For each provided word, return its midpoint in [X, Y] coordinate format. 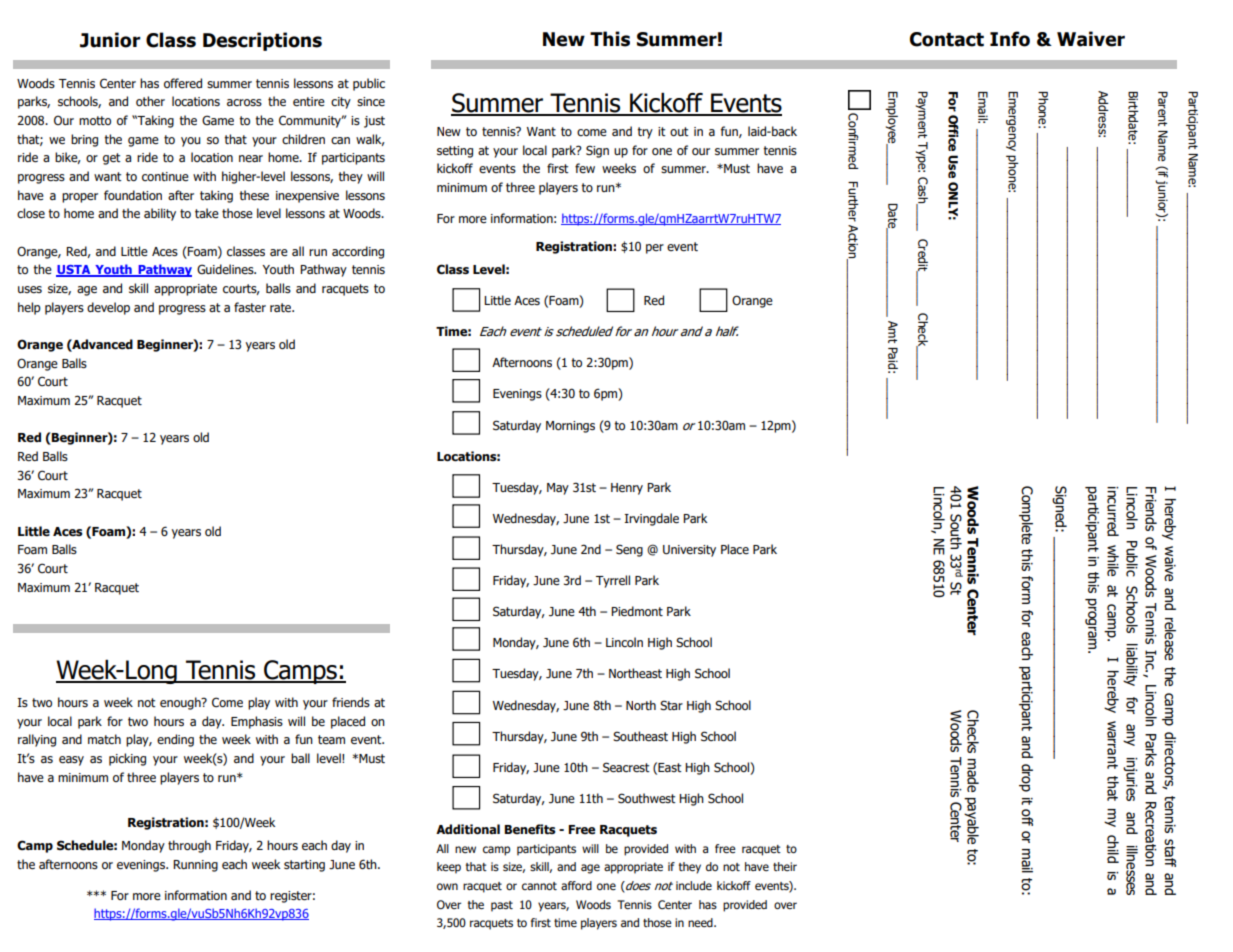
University [689, 551]
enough [181, 703]
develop [108, 308]
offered [183, 83]
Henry [627, 489]
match [104, 739]
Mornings [570, 427]
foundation [133, 195]
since [371, 101]
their [785, 866]
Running [195, 866]
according [358, 252]
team [331, 739]
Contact [947, 39]
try [645, 133]
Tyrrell [613, 581]
